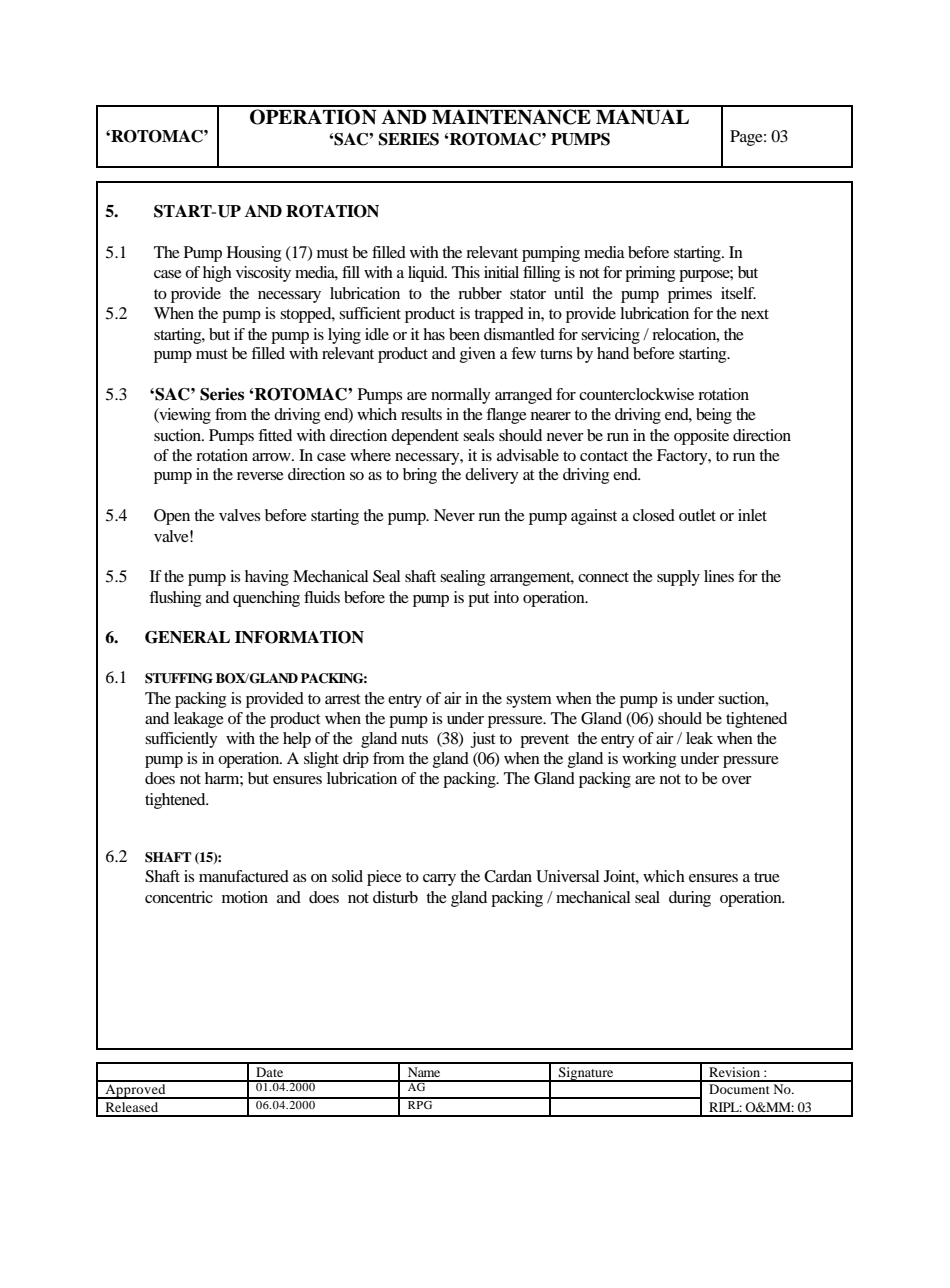 Image resolution: width=950 pixels, height=1288 pixels. I want to click on reverse, so click(260, 476).
